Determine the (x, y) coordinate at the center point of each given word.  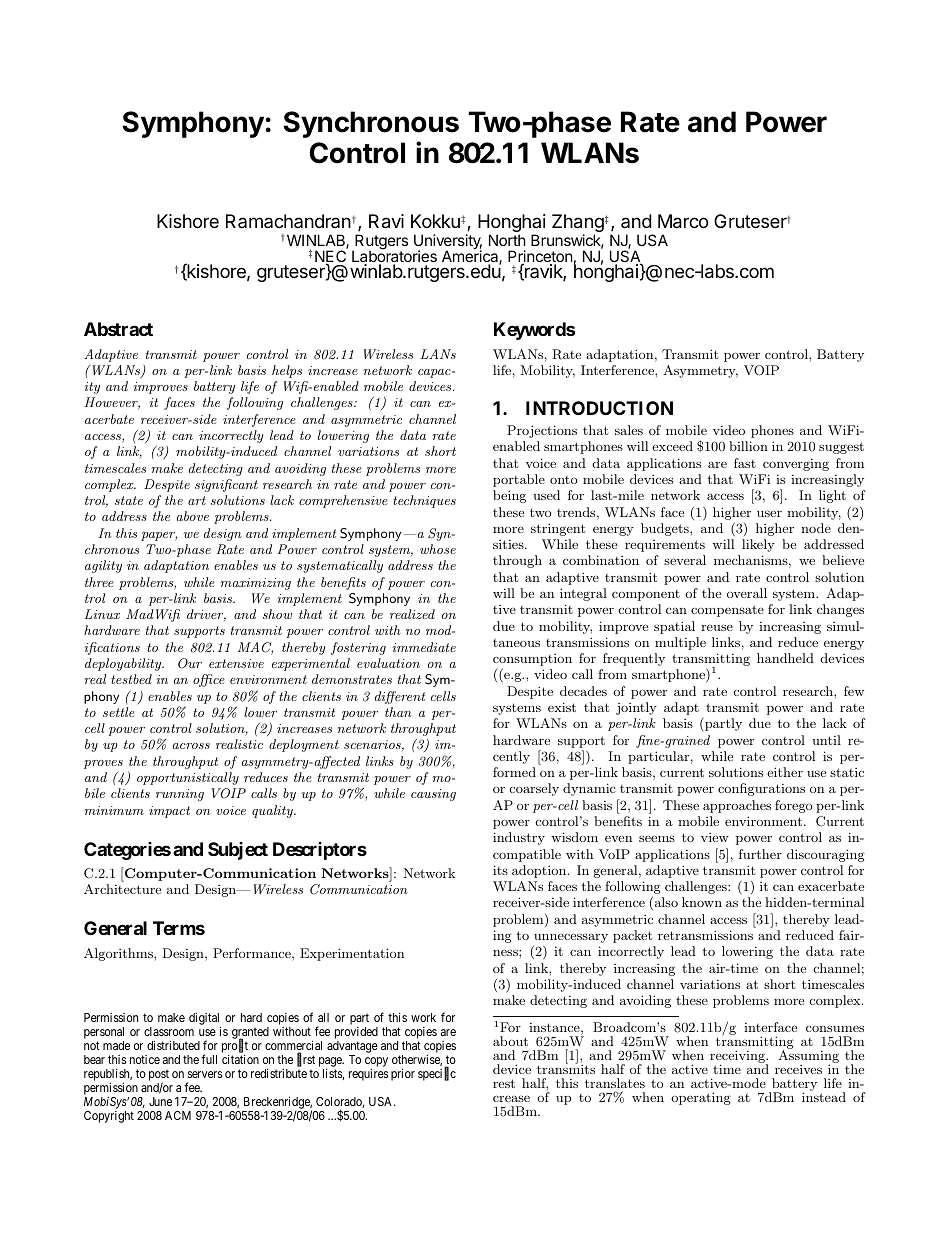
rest (504, 1083)
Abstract (118, 329)
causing (433, 795)
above (193, 516)
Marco (683, 221)
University (448, 243)
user (769, 513)
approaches (737, 806)
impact (169, 812)
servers (205, 1074)
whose (438, 549)
